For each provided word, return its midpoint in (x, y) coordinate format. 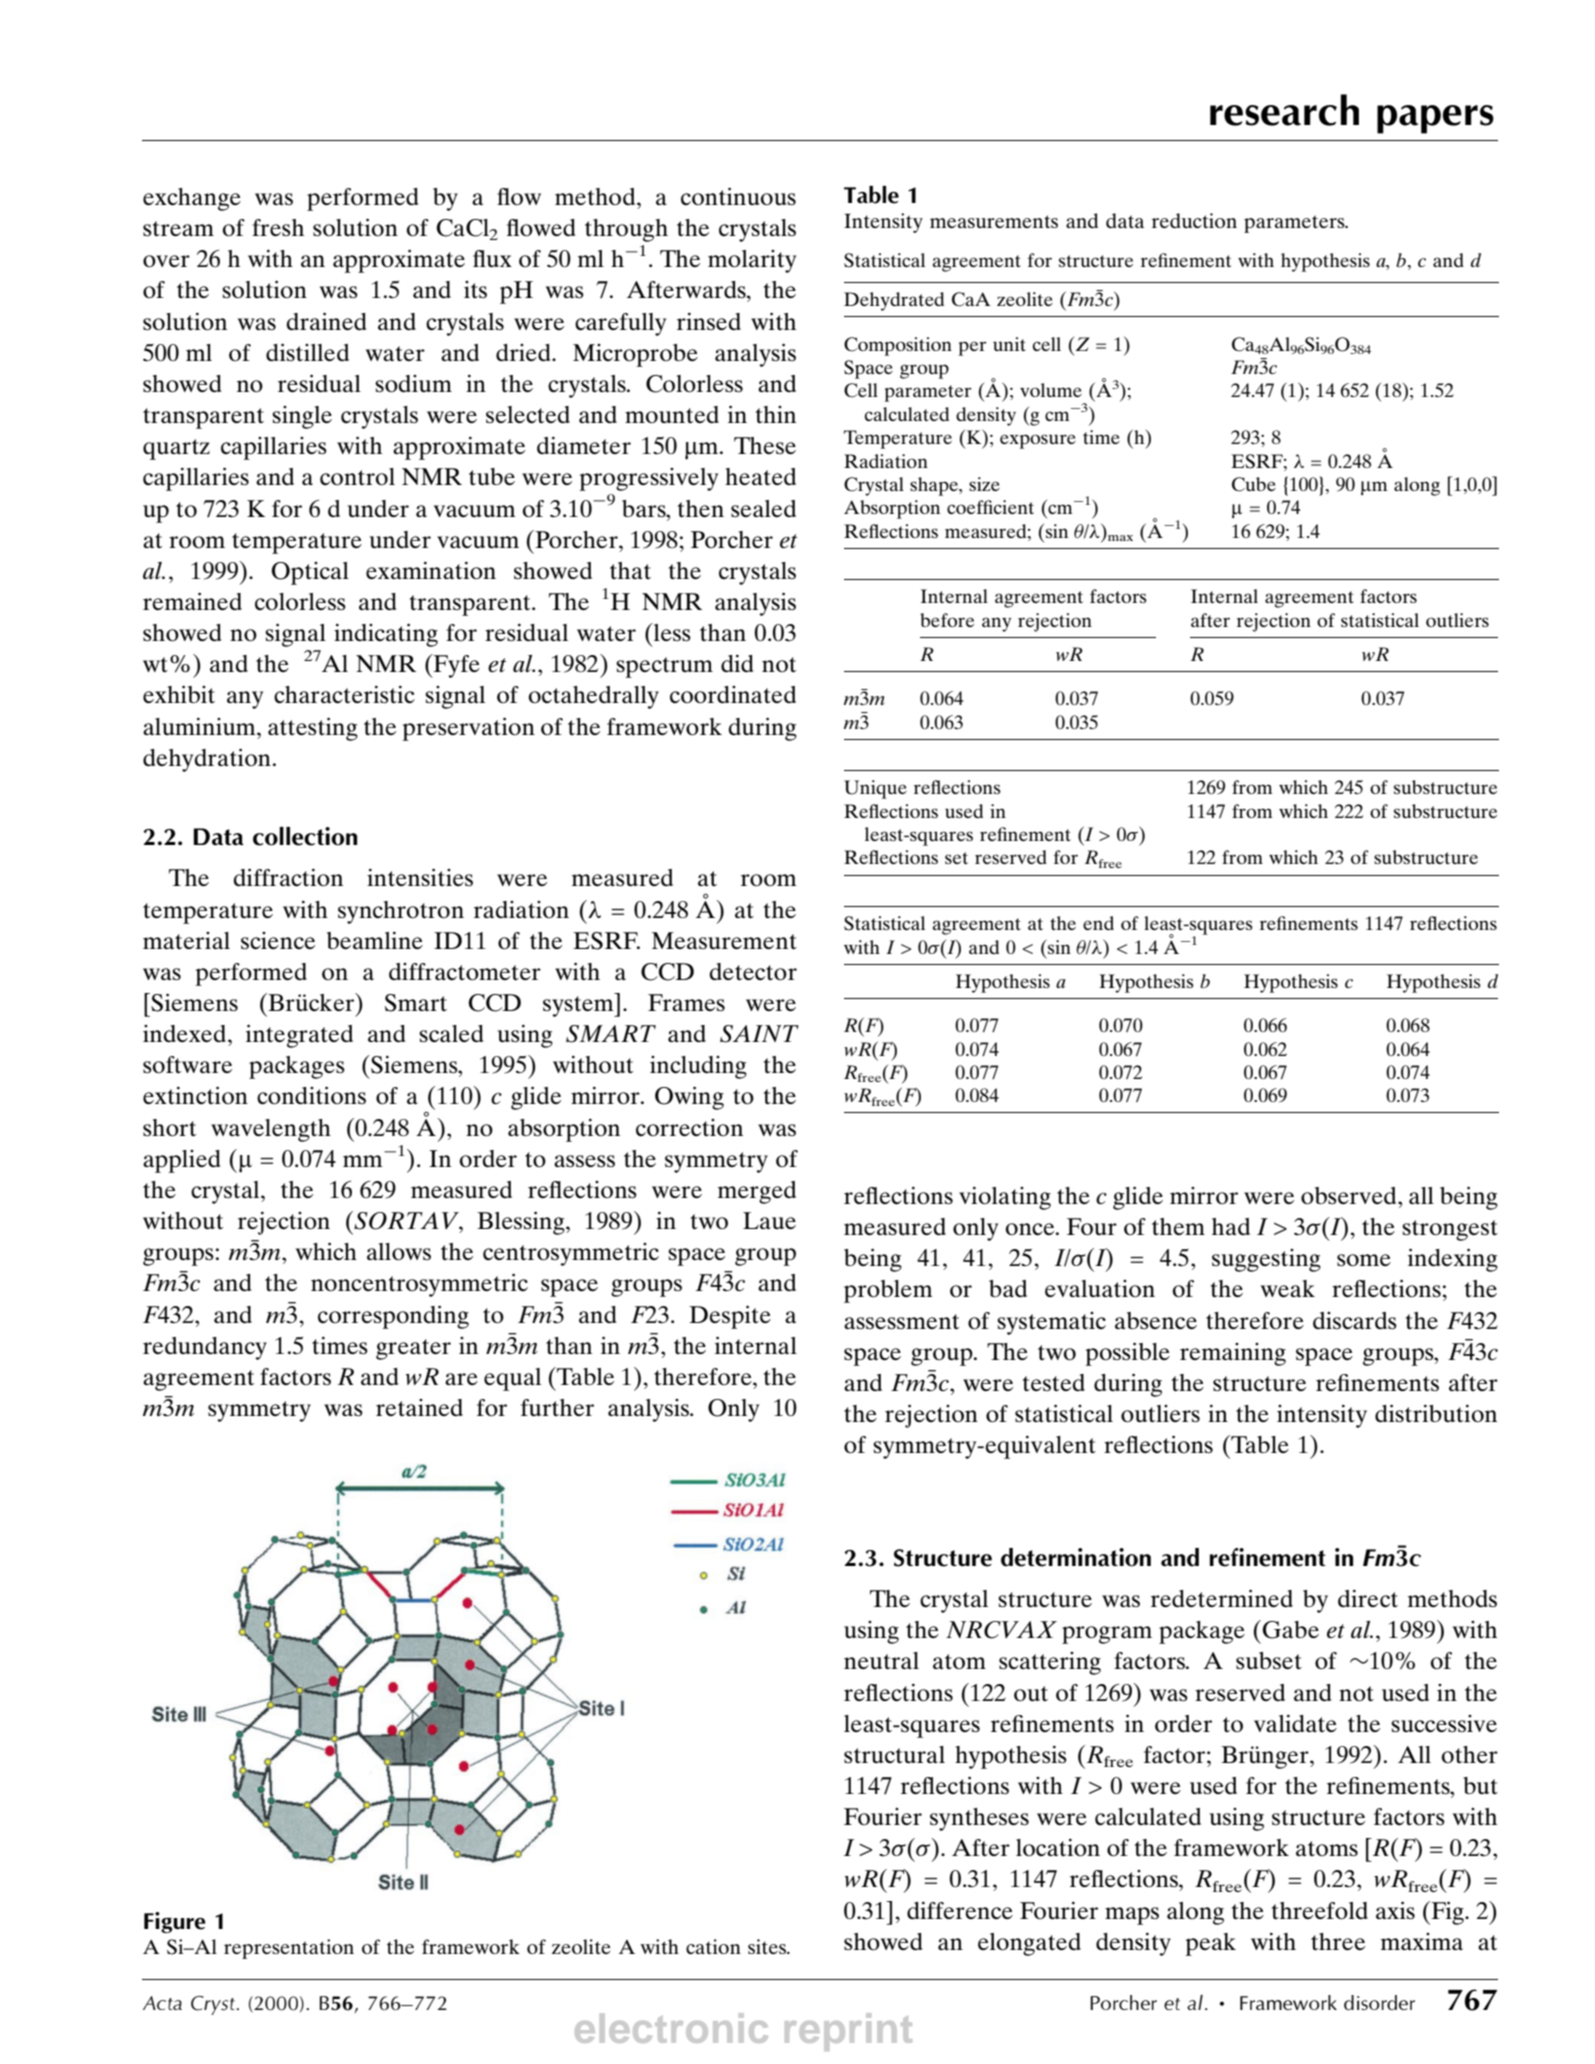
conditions (311, 1095)
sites (768, 1946)
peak (1211, 1944)
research (1284, 110)
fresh (278, 227)
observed (1350, 1196)
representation (289, 1949)
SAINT (759, 1034)
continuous (738, 196)
